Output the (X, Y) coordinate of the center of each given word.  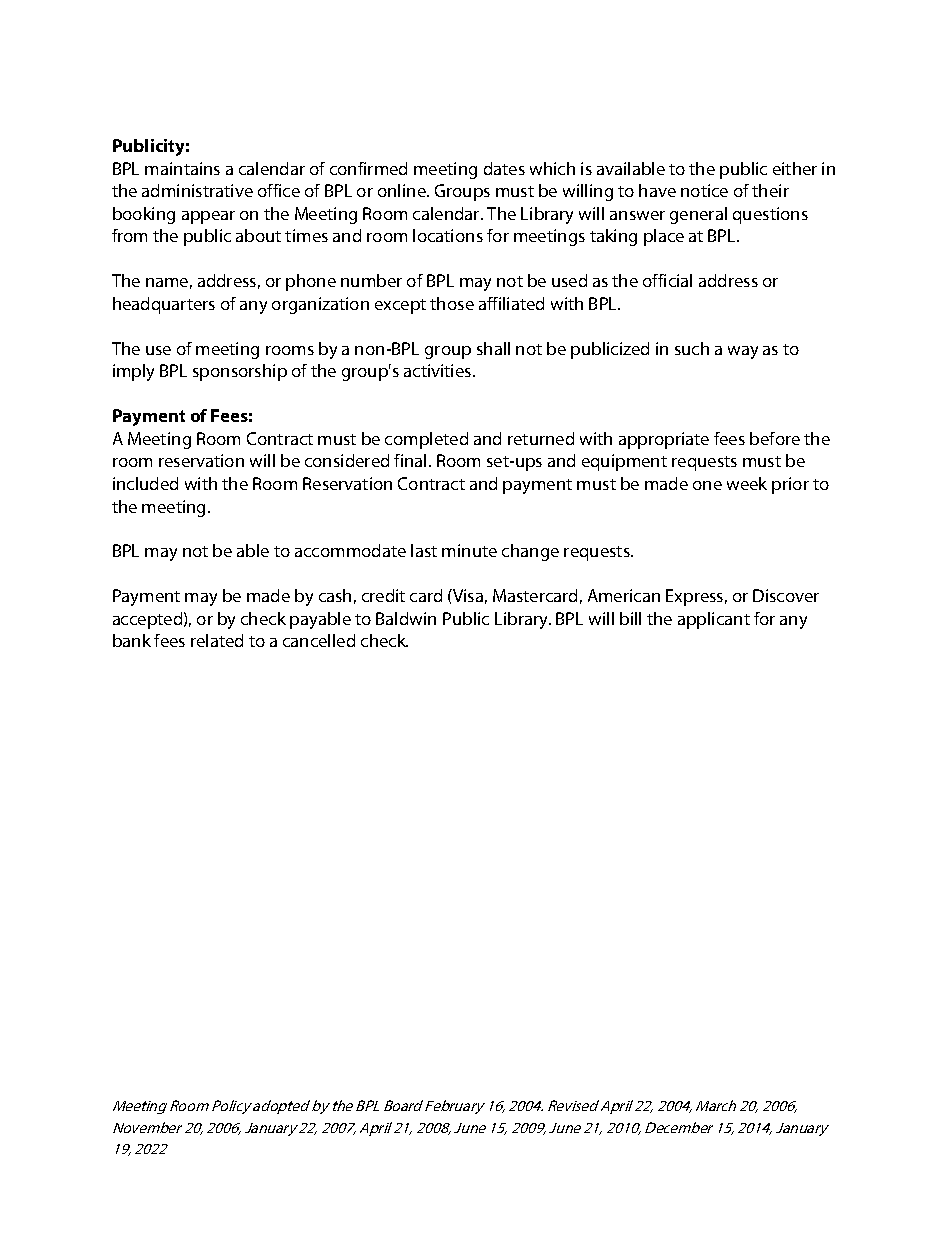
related (217, 640)
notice (704, 190)
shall (493, 348)
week (747, 483)
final (410, 460)
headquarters (164, 305)
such (692, 348)
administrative (197, 190)
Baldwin (406, 618)
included (145, 483)
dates (504, 168)
